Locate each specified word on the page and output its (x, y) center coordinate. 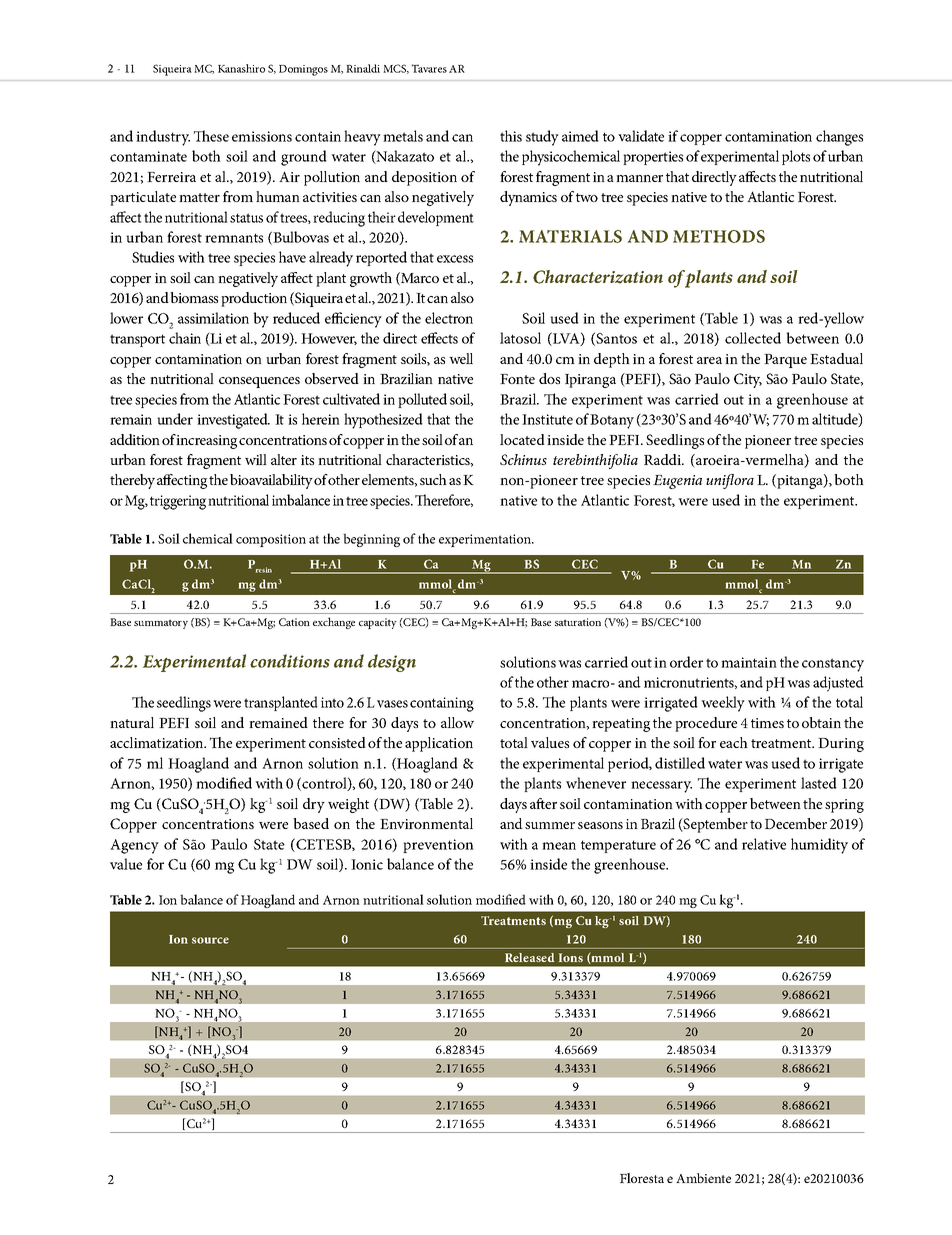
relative (764, 844)
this (511, 136)
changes (839, 138)
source (210, 940)
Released (530, 957)
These (211, 136)
